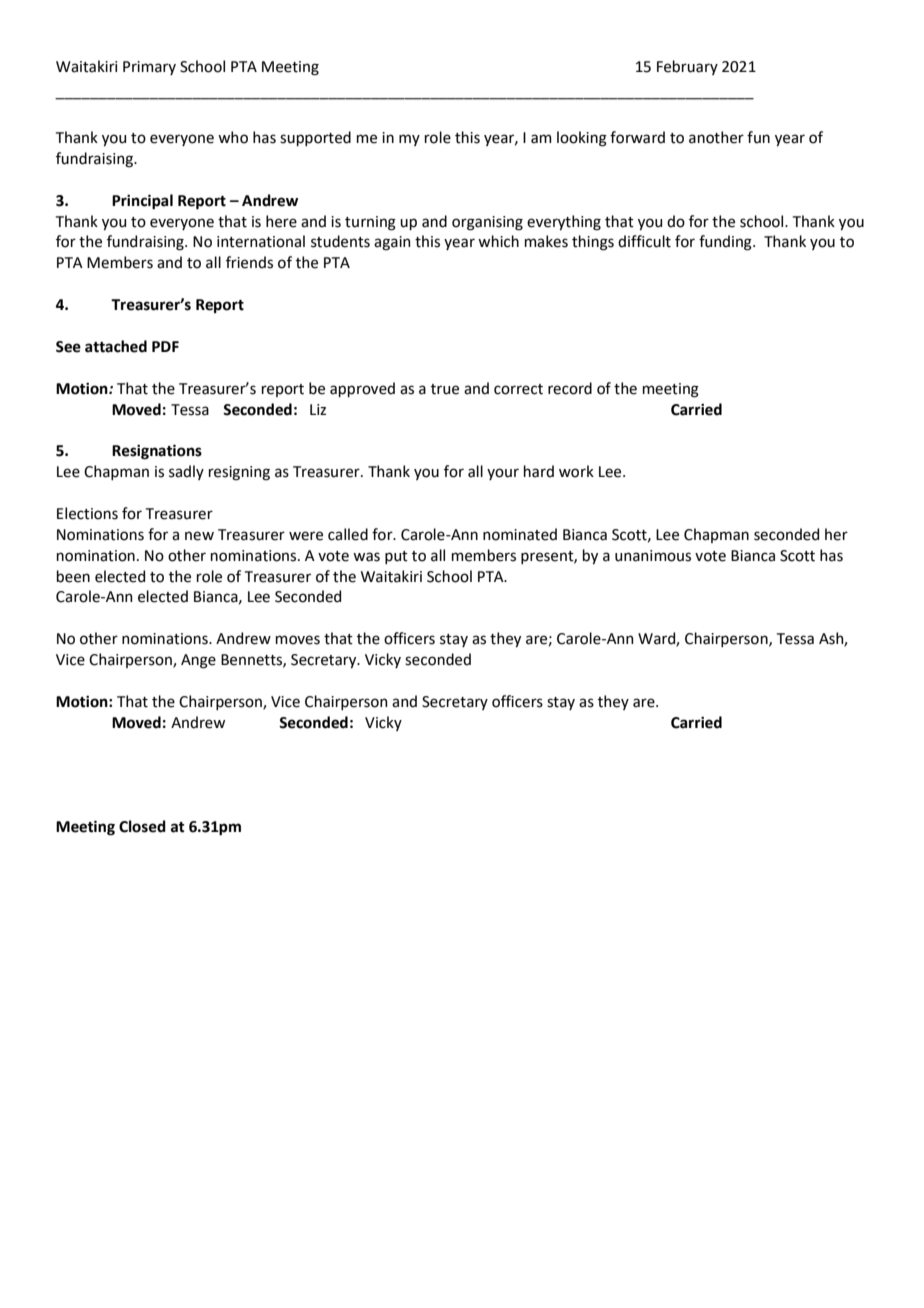 This screenshot has height=1308, width=924. Describe the element at coordinates (142, 826) in the screenshot. I see `Closed` at that location.
